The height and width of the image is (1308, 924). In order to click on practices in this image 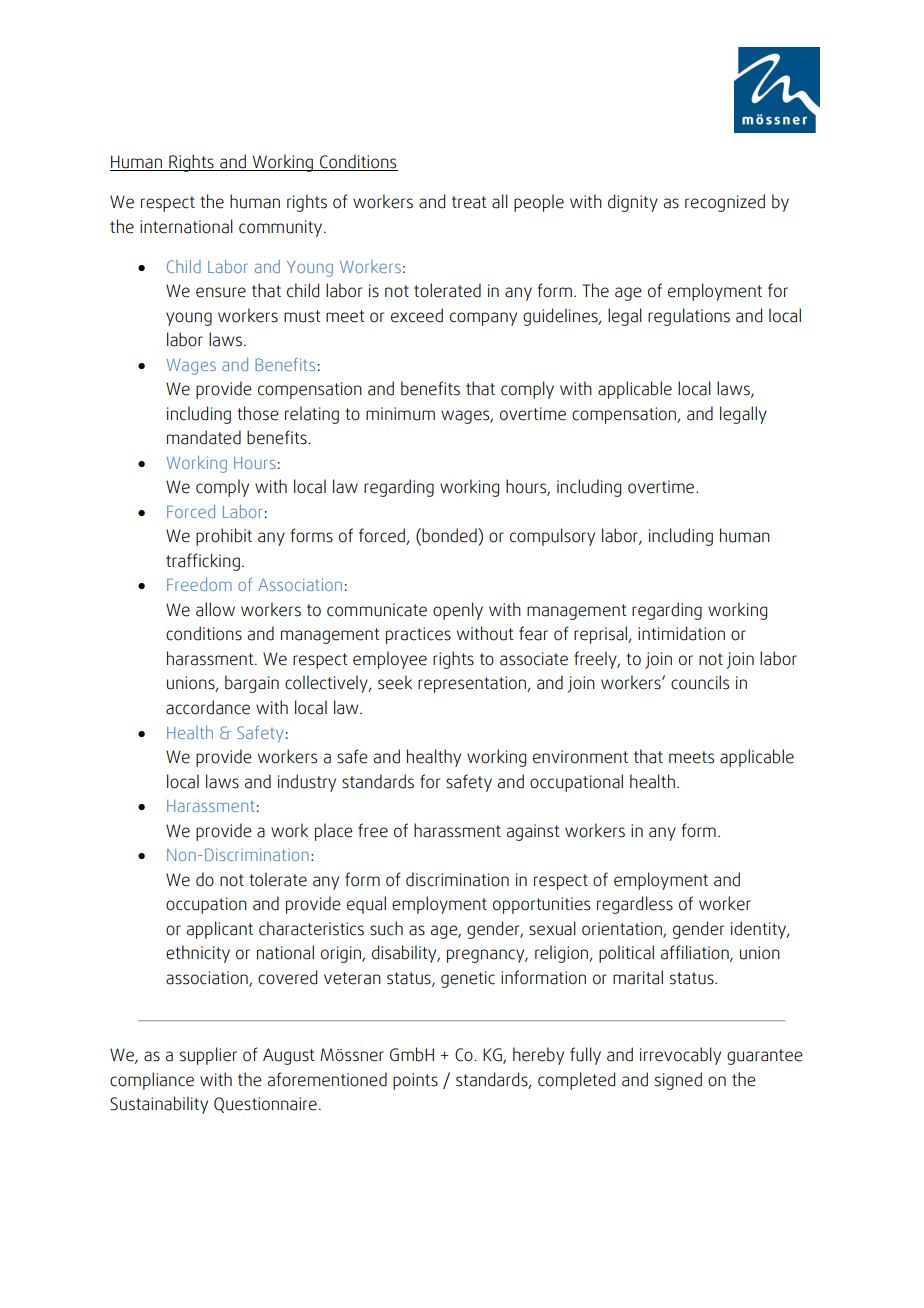, I will do `click(418, 635)`.
